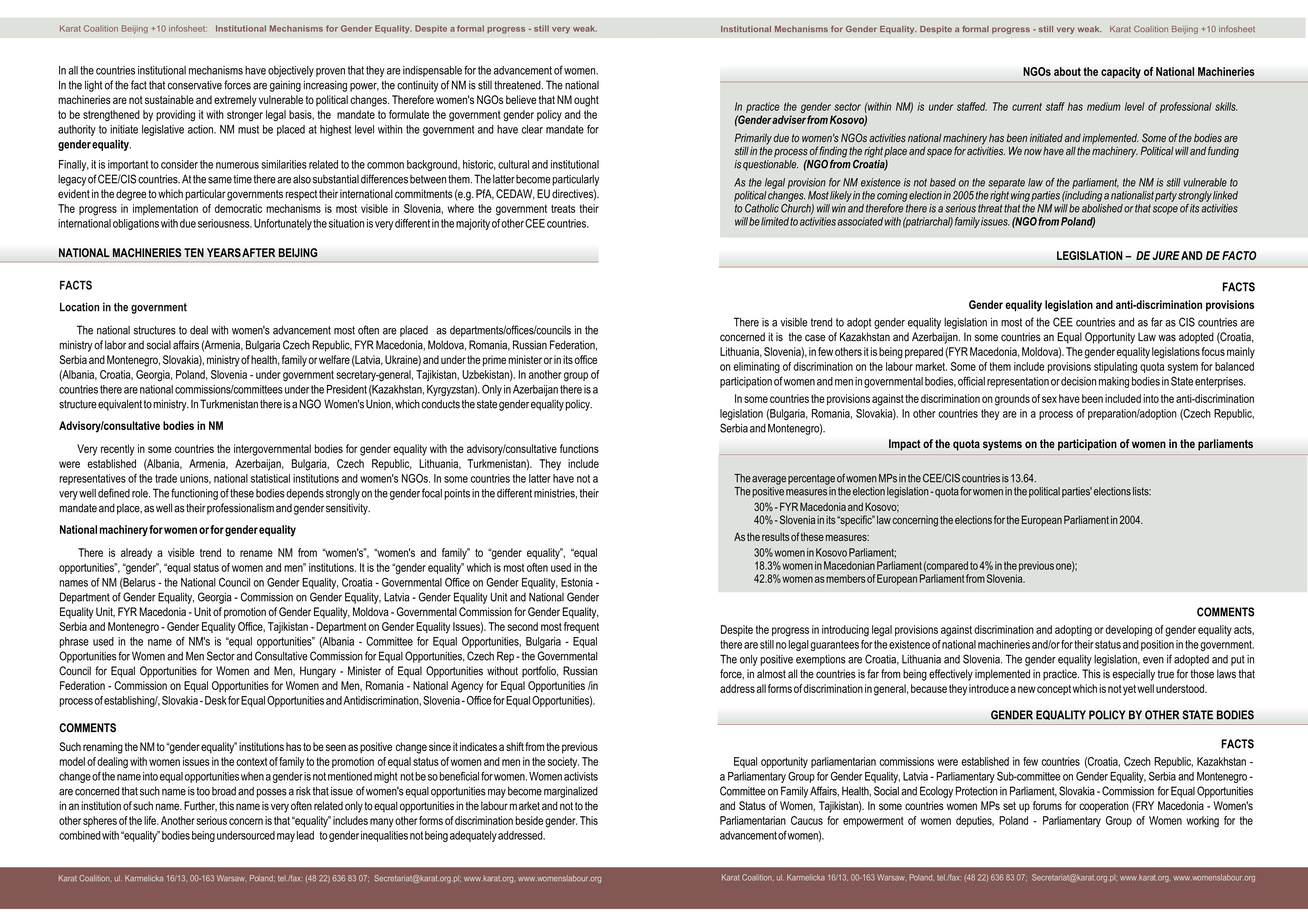 The height and width of the document is (924, 1308). Describe the element at coordinates (1167, 338) in the document. I see `was` at that location.
